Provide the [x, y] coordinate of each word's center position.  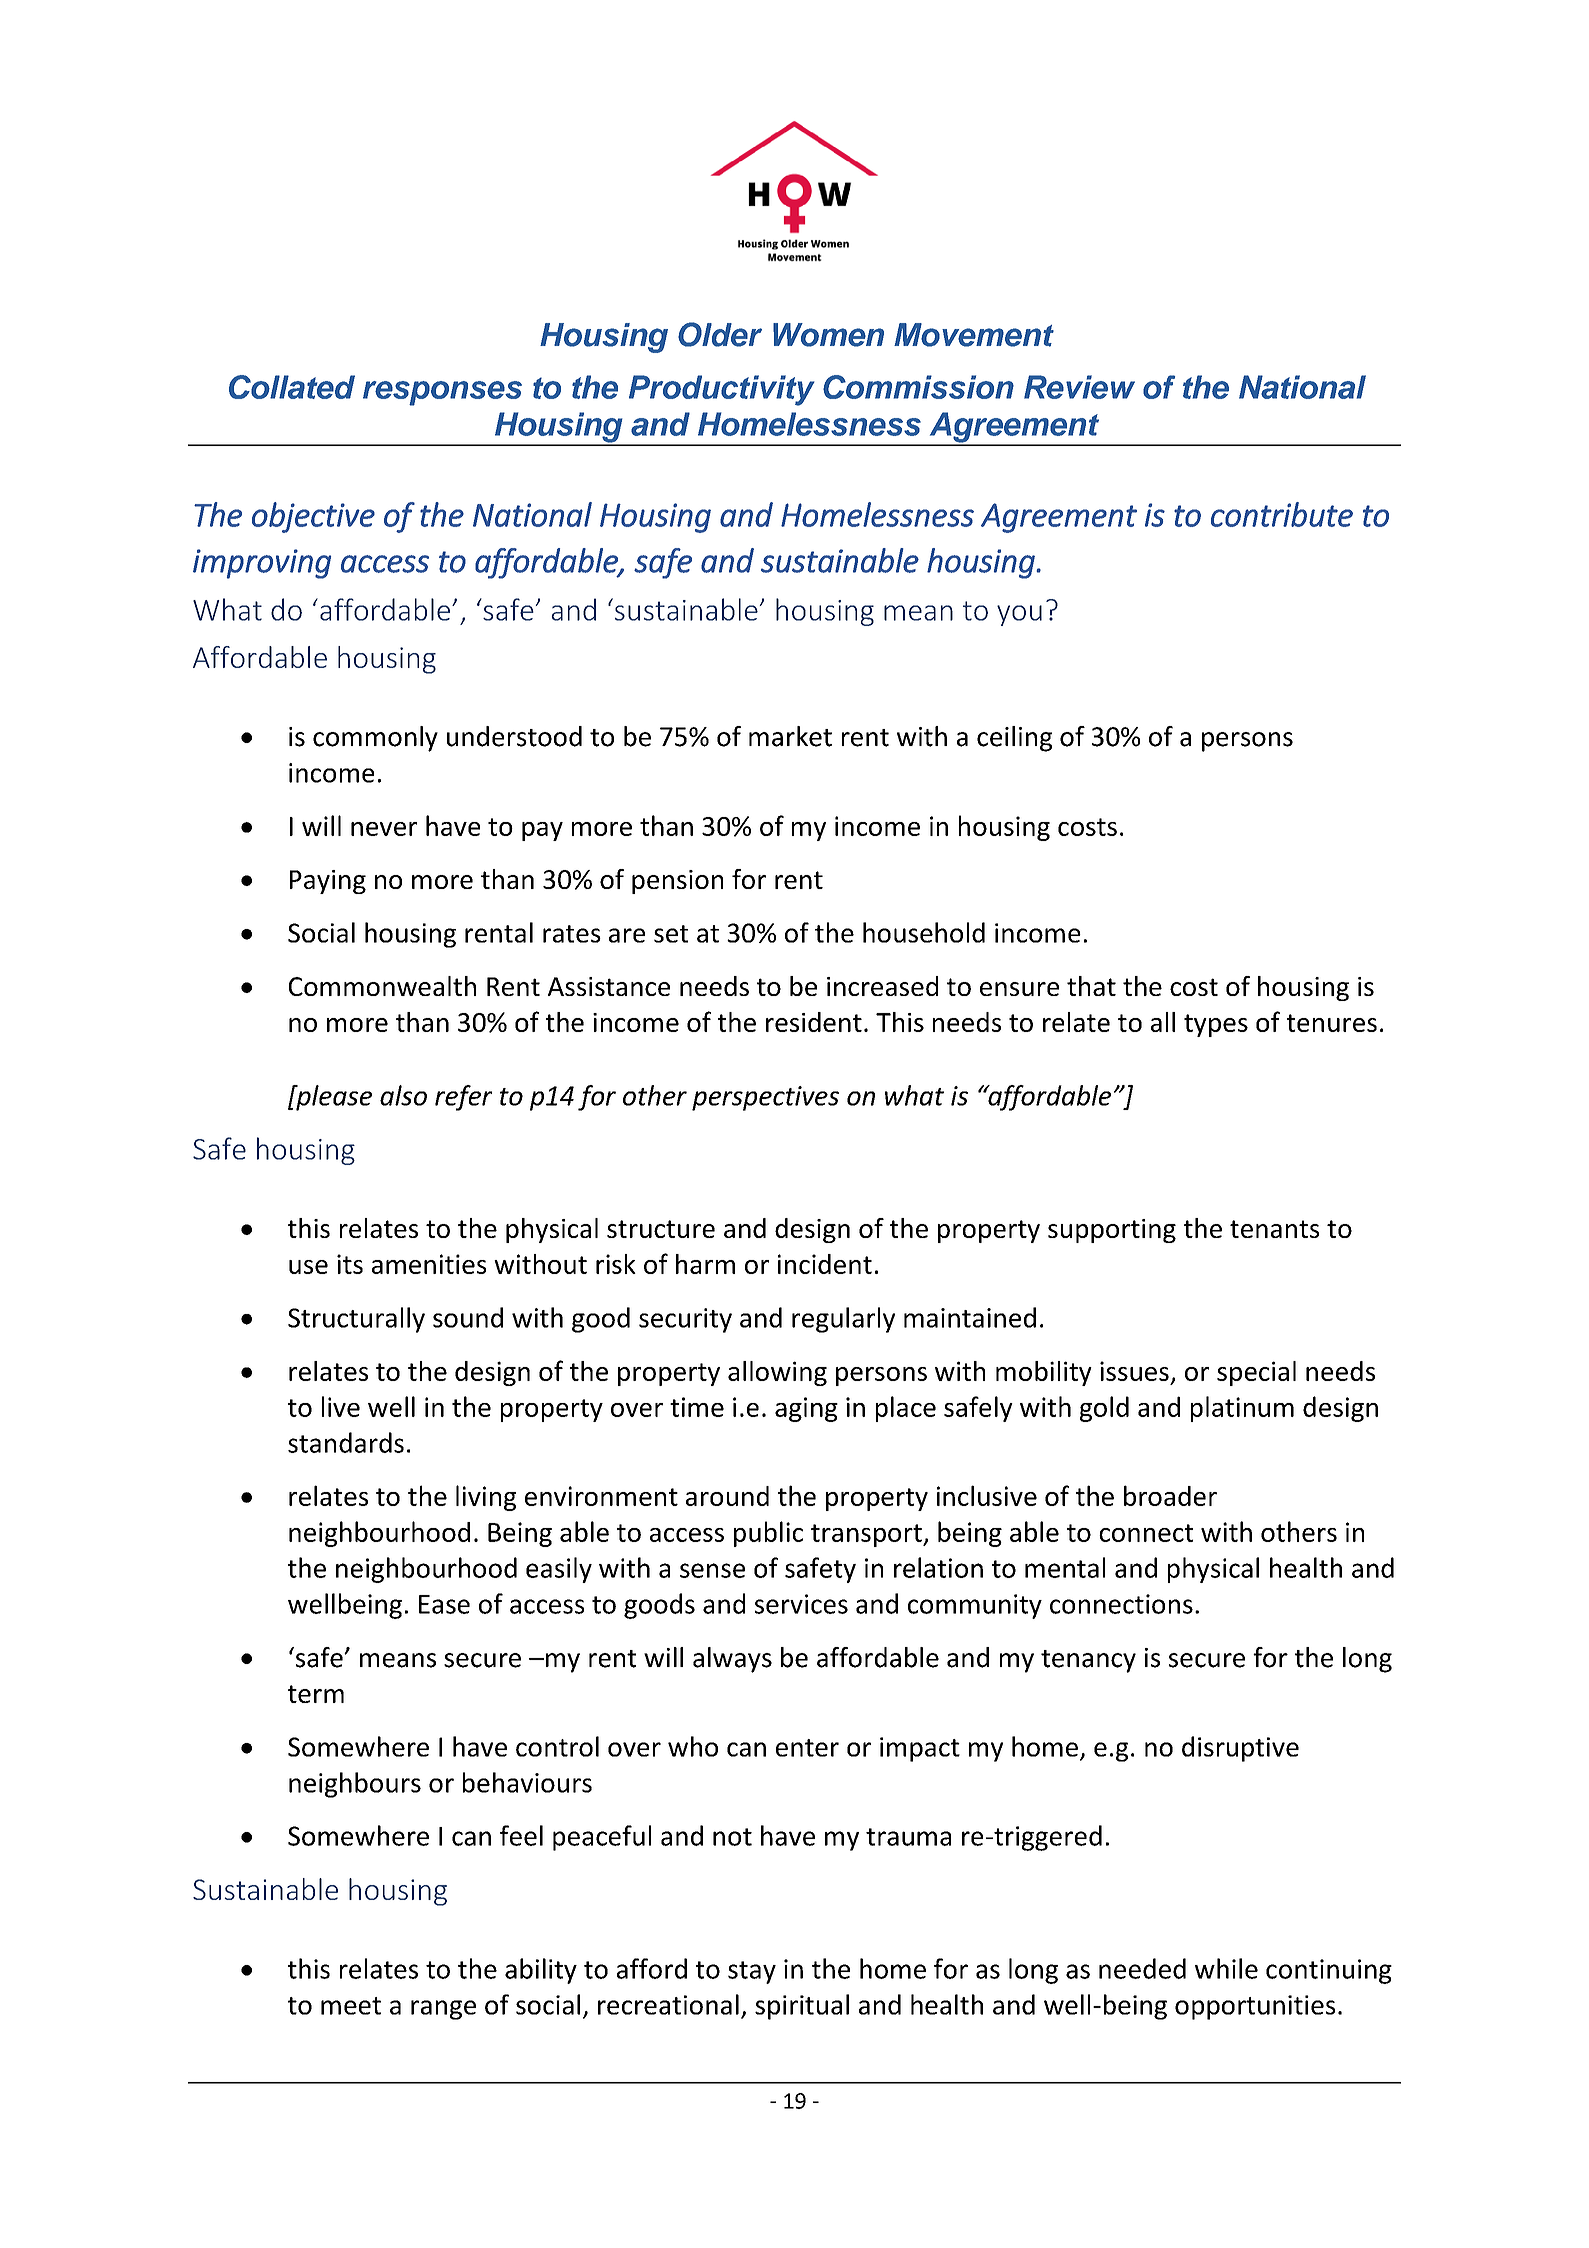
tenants [1274, 1229]
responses [442, 393]
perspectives [765, 1098]
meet [351, 2006]
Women [828, 335]
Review [1079, 387]
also [403, 1095]
